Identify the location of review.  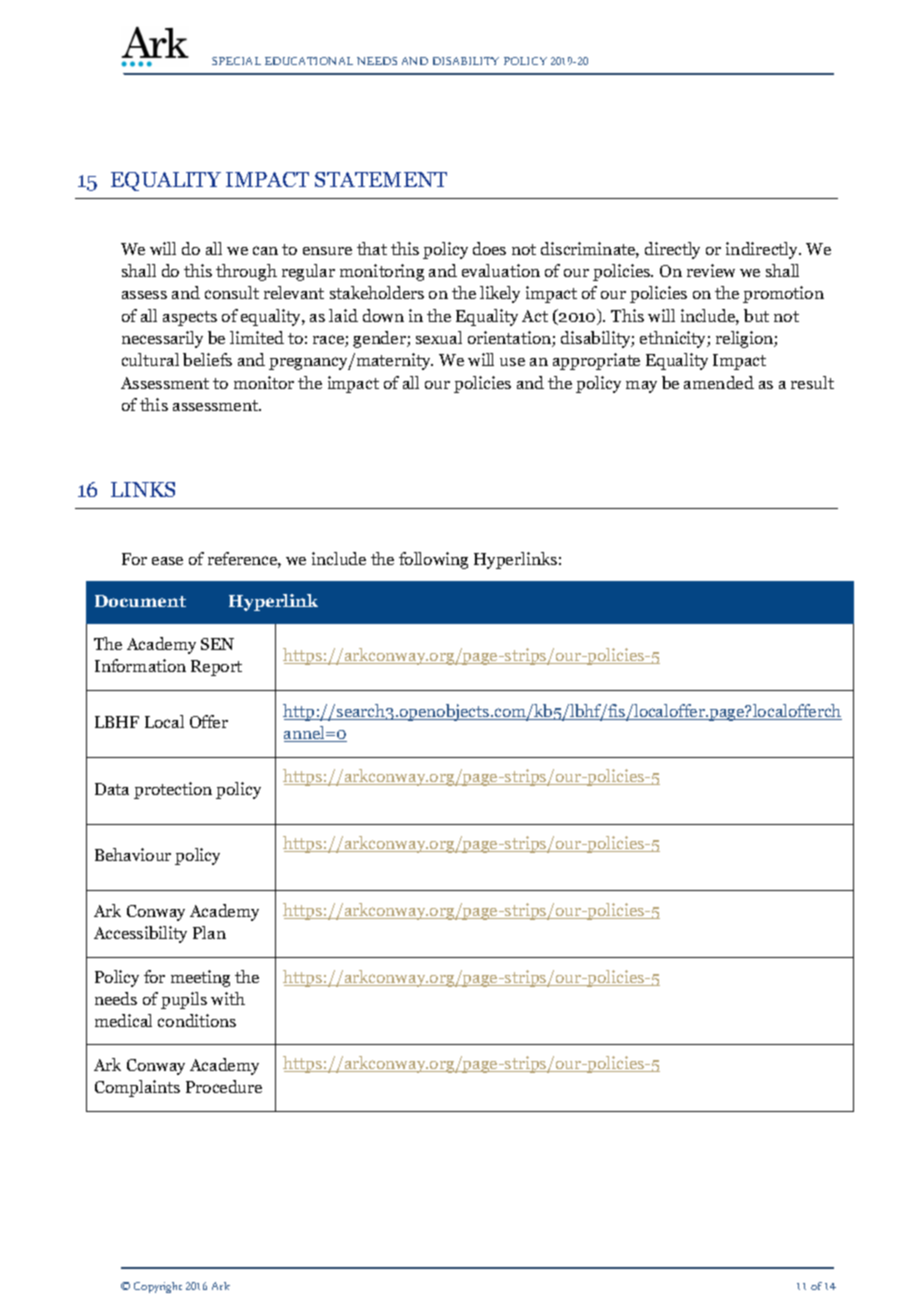
(711, 270).
